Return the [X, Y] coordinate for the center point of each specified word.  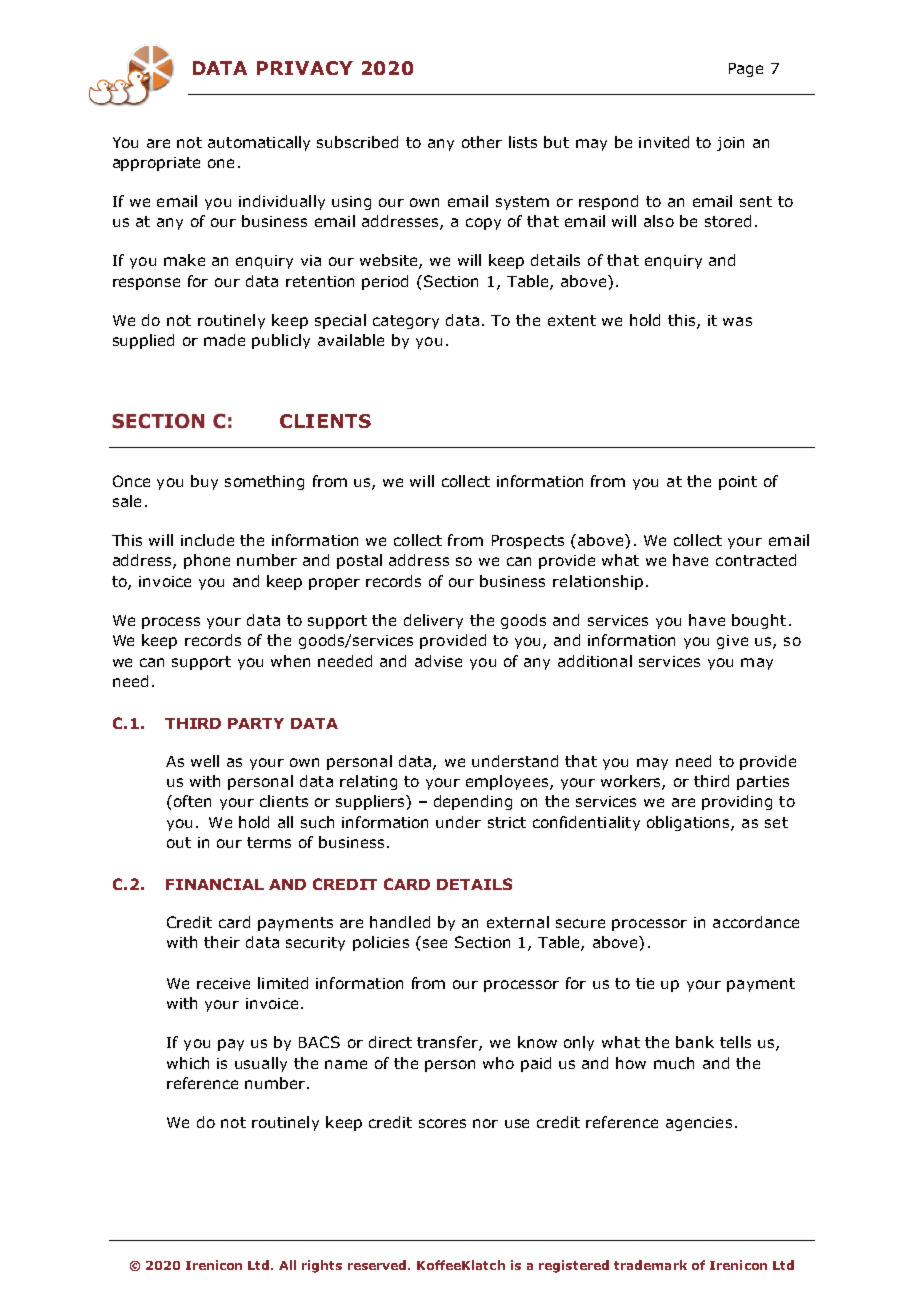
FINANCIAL [215, 884]
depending [473, 802]
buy [204, 482]
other [482, 142]
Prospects [528, 542]
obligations [689, 823]
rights [322, 1266]
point [738, 483]
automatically [259, 143]
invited [664, 142]
